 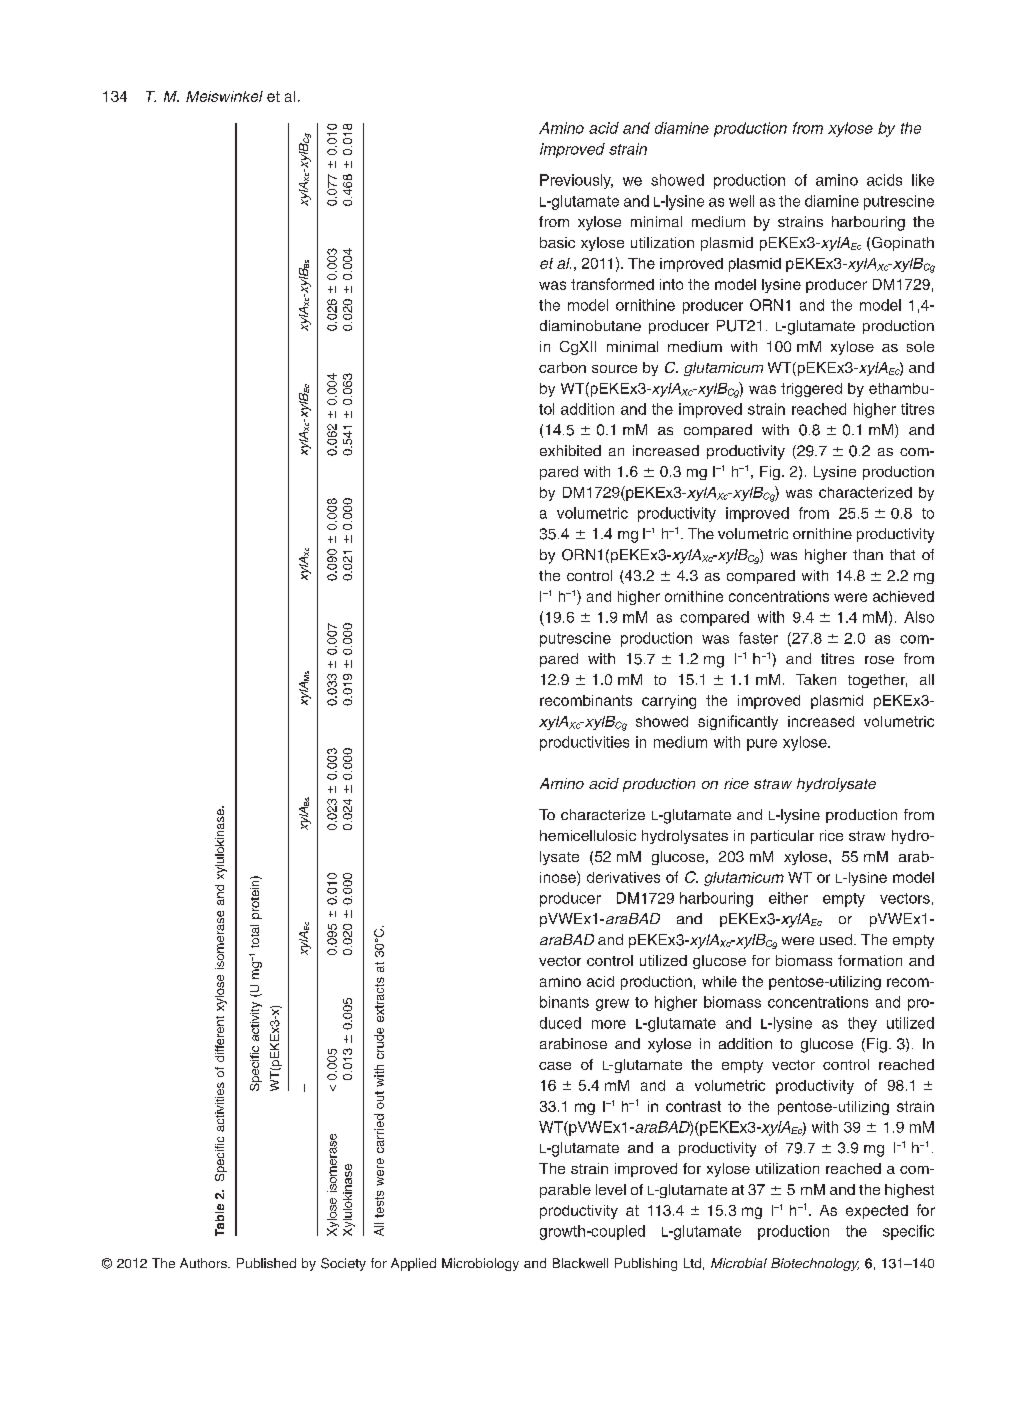 I want to click on case, so click(x=555, y=1066).
